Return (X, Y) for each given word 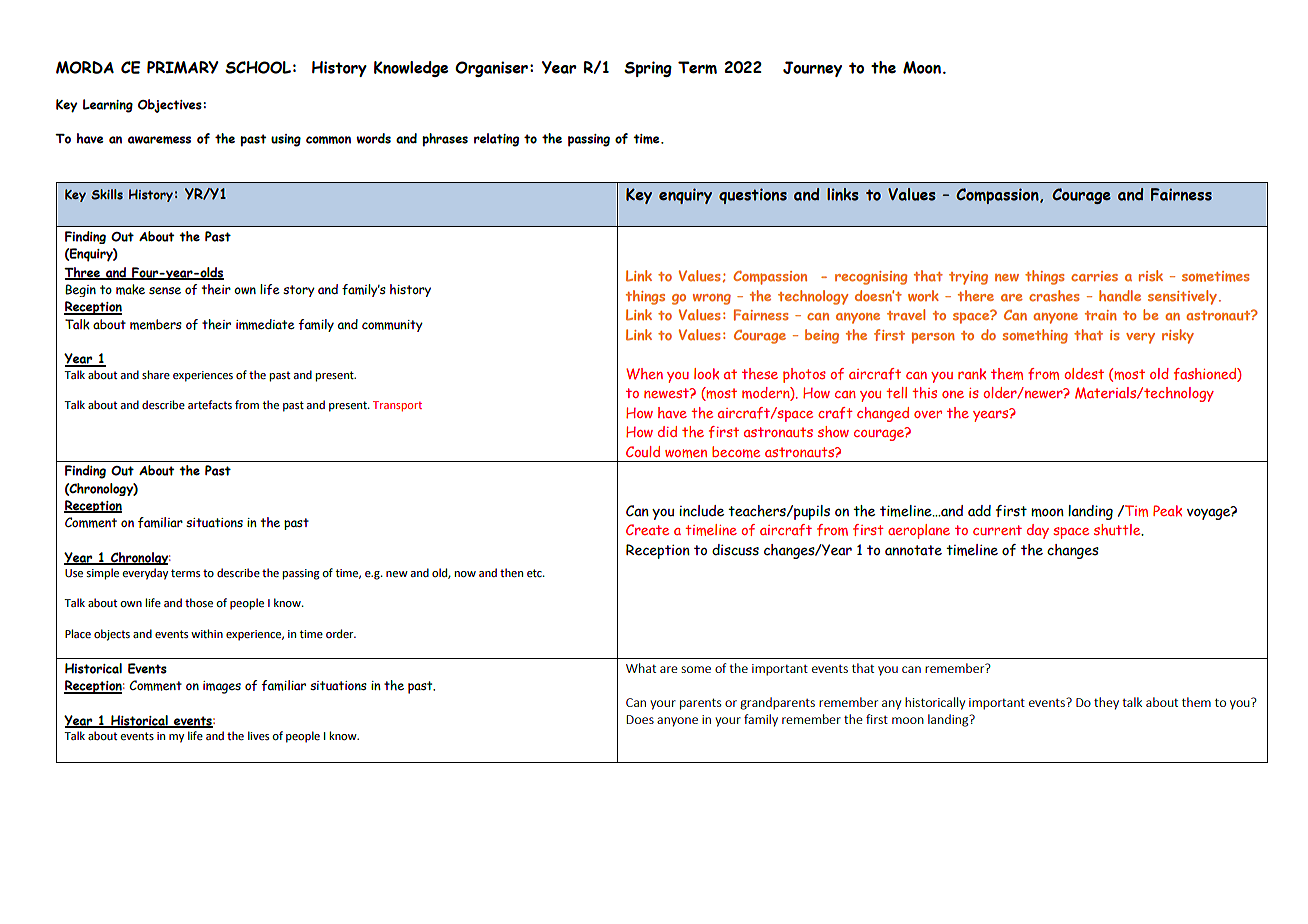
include (701, 511)
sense (165, 290)
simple (102, 574)
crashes (1054, 296)
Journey (812, 69)
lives (258, 735)
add (979, 511)
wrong (712, 299)
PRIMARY (183, 67)
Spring (648, 69)
